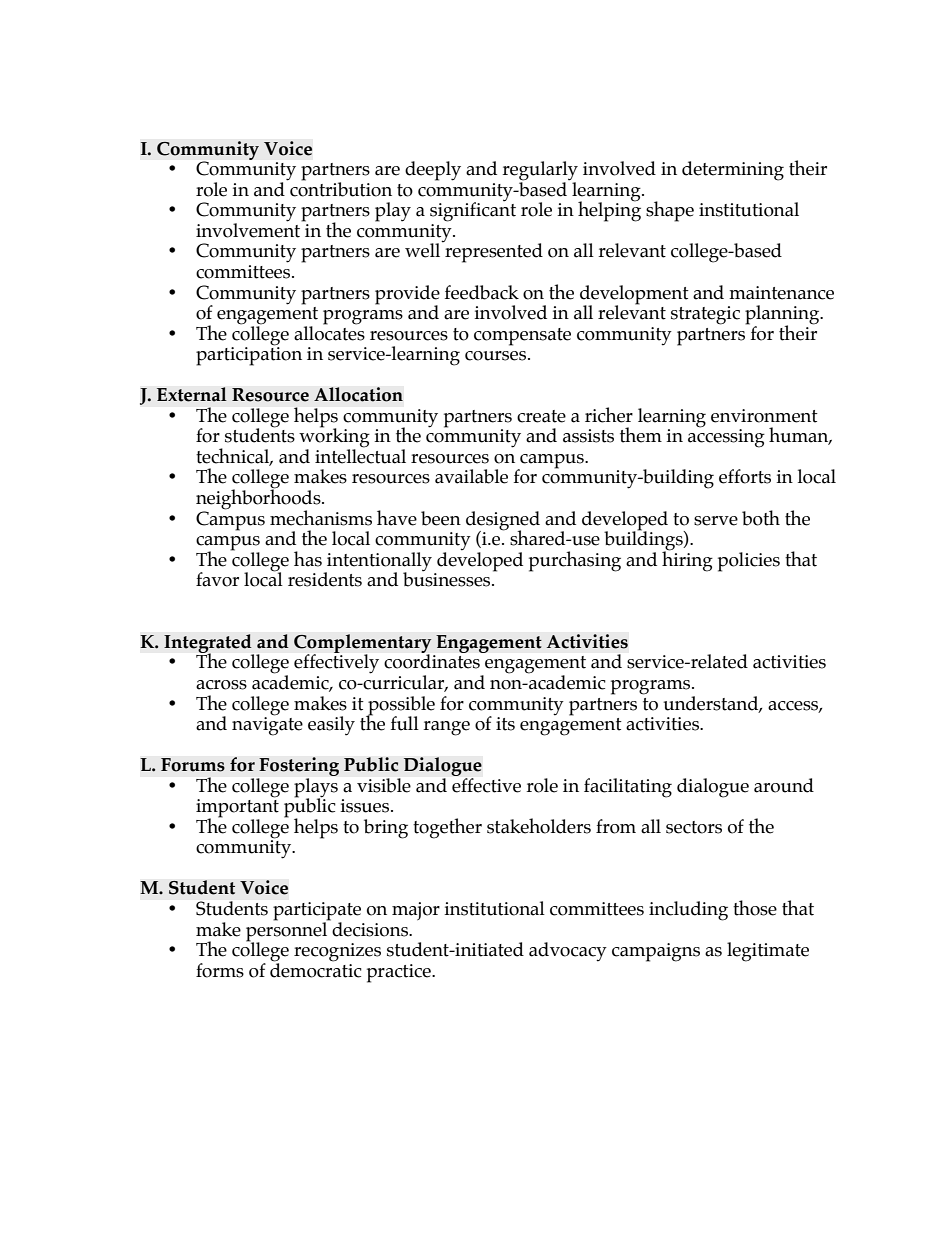  I want to click on advocacy, so click(568, 952).
